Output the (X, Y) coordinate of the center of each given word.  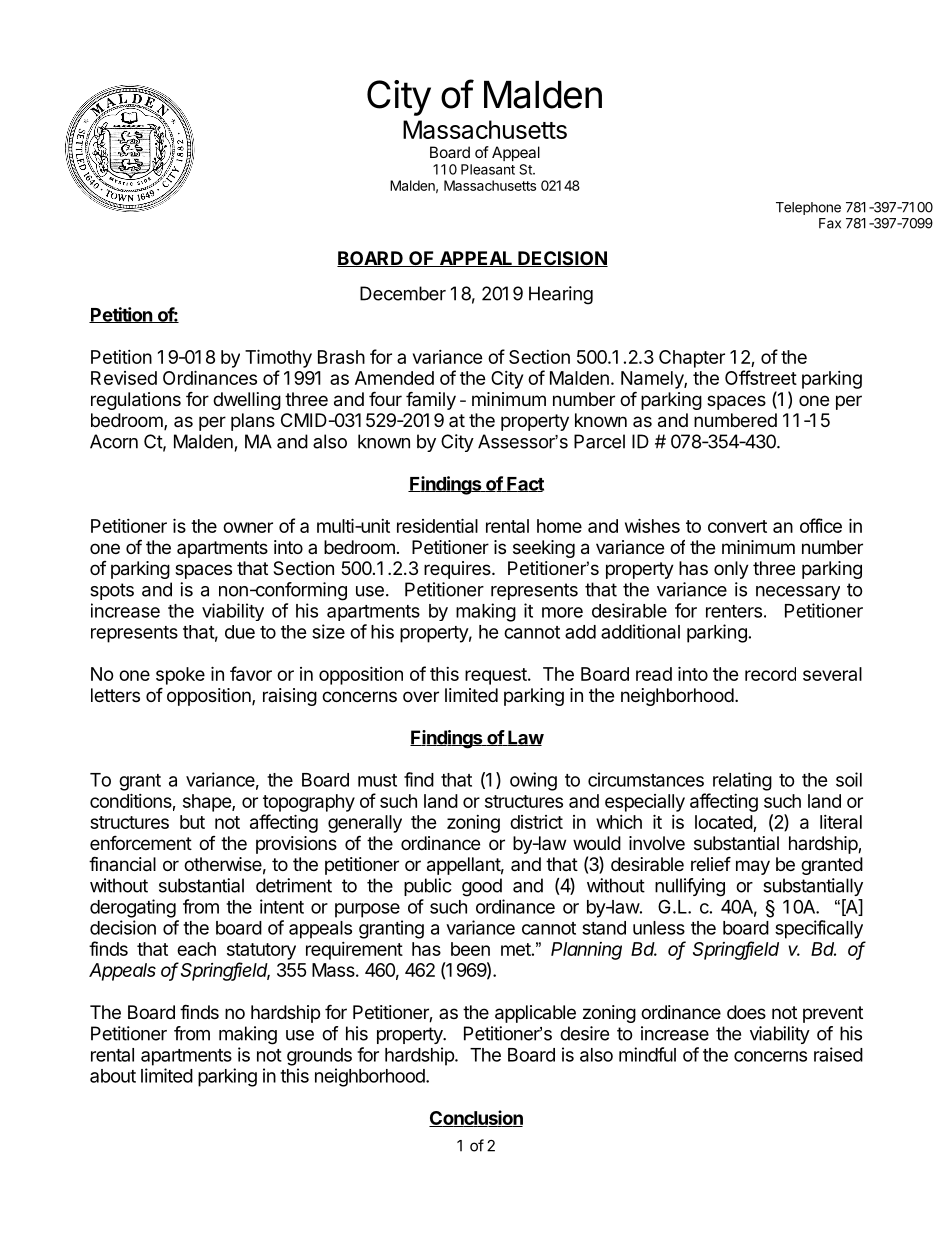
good (482, 887)
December (403, 293)
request (498, 676)
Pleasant (488, 169)
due (240, 632)
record (770, 674)
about (113, 1076)
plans (253, 422)
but (192, 822)
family (431, 400)
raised (838, 1054)
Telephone (808, 208)
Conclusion (476, 1118)
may (753, 867)
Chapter (692, 359)
